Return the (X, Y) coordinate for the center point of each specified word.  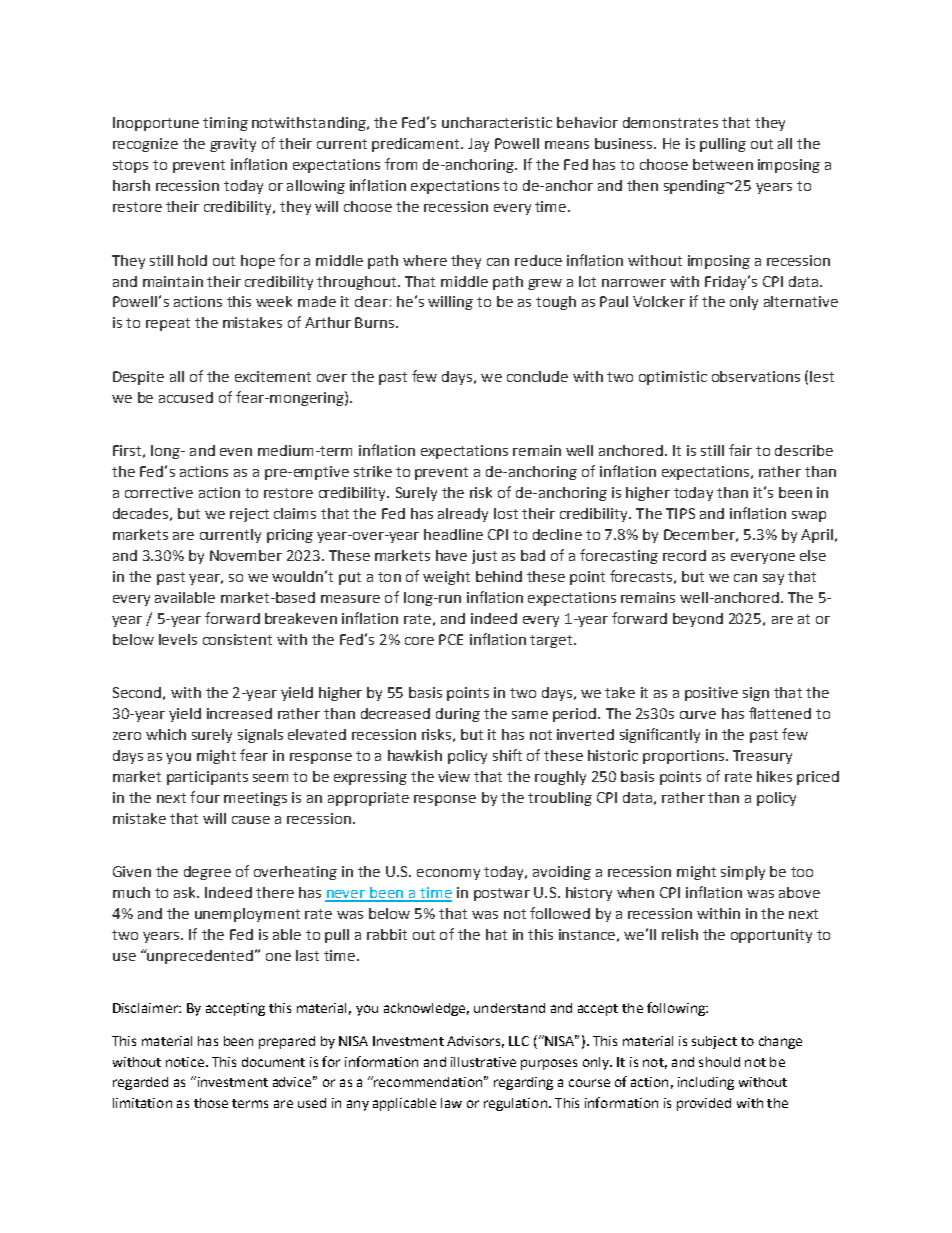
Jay (478, 145)
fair (740, 450)
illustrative (483, 1062)
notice (186, 1062)
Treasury (762, 757)
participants (207, 778)
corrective (159, 492)
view (454, 776)
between (723, 164)
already (463, 515)
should (719, 1062)
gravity (233, 145)
